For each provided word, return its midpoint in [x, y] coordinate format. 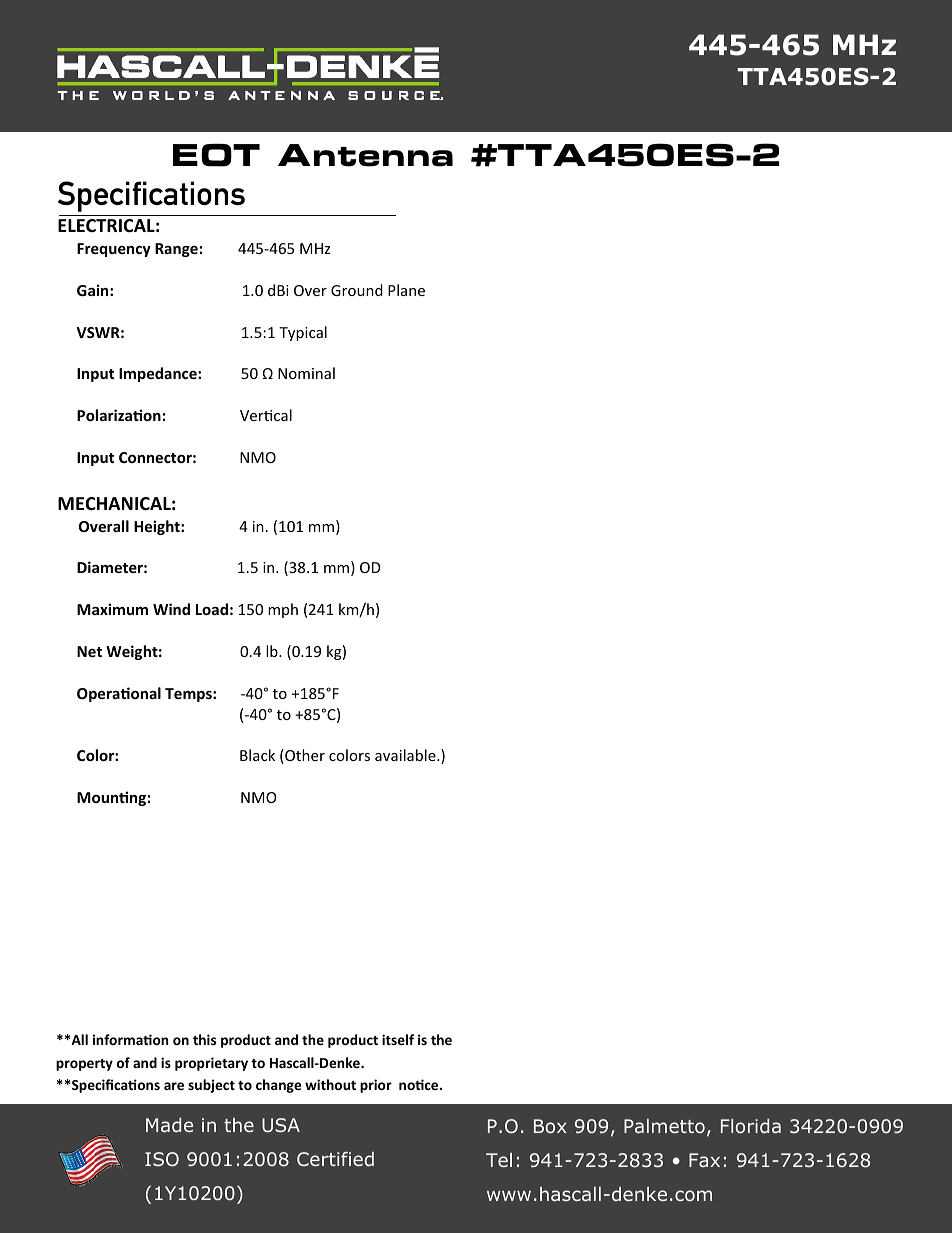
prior [376, 1086]
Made [169, 1125]
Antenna [365, 155]
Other [304, 756]
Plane [406, 290]
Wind [171, 609]
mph [283, 610]
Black [257, 755]
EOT [216, 155]
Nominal [306, 373]
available [406, 755]
